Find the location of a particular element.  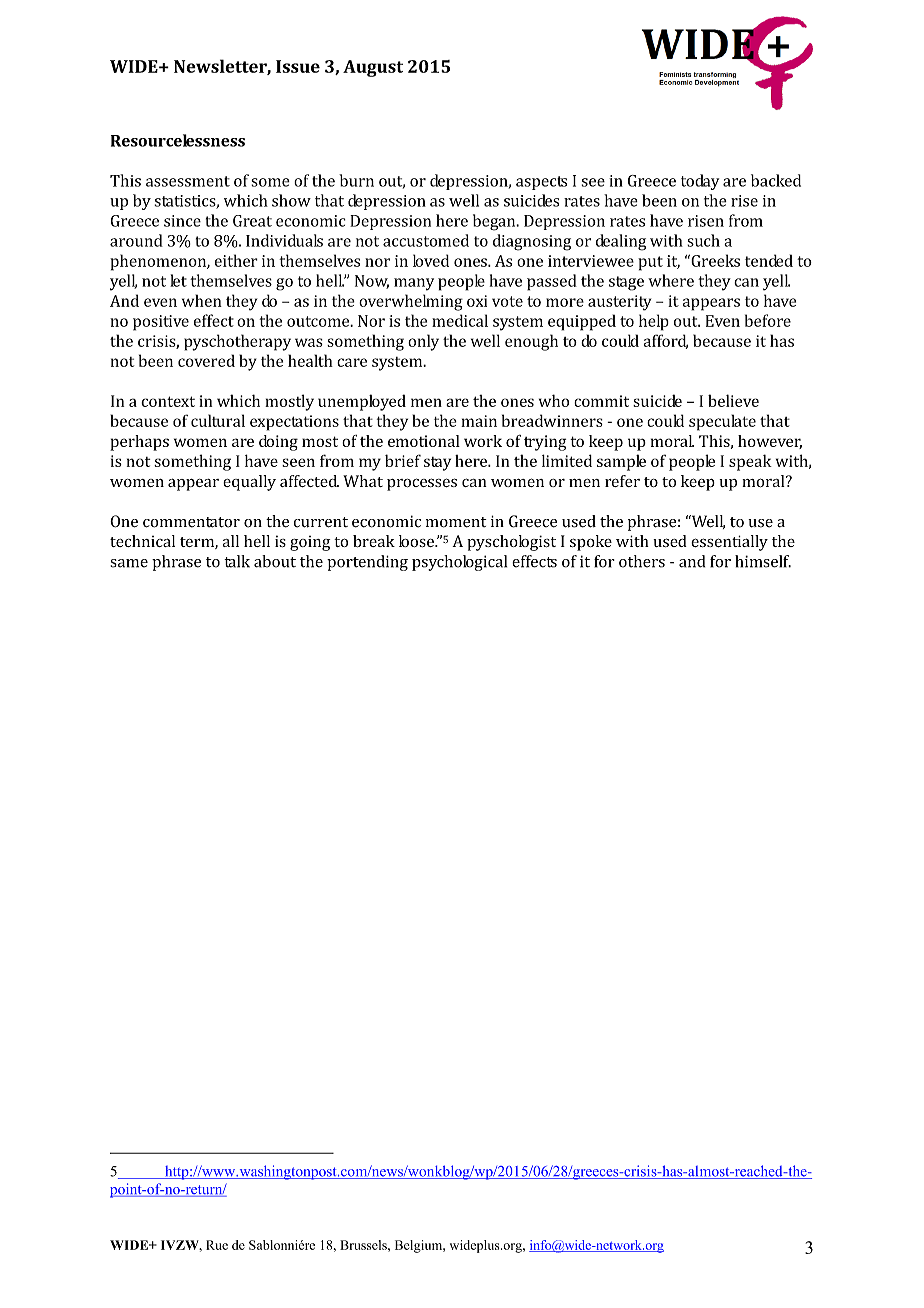

Rue is located at coordinates (217, 1245).
